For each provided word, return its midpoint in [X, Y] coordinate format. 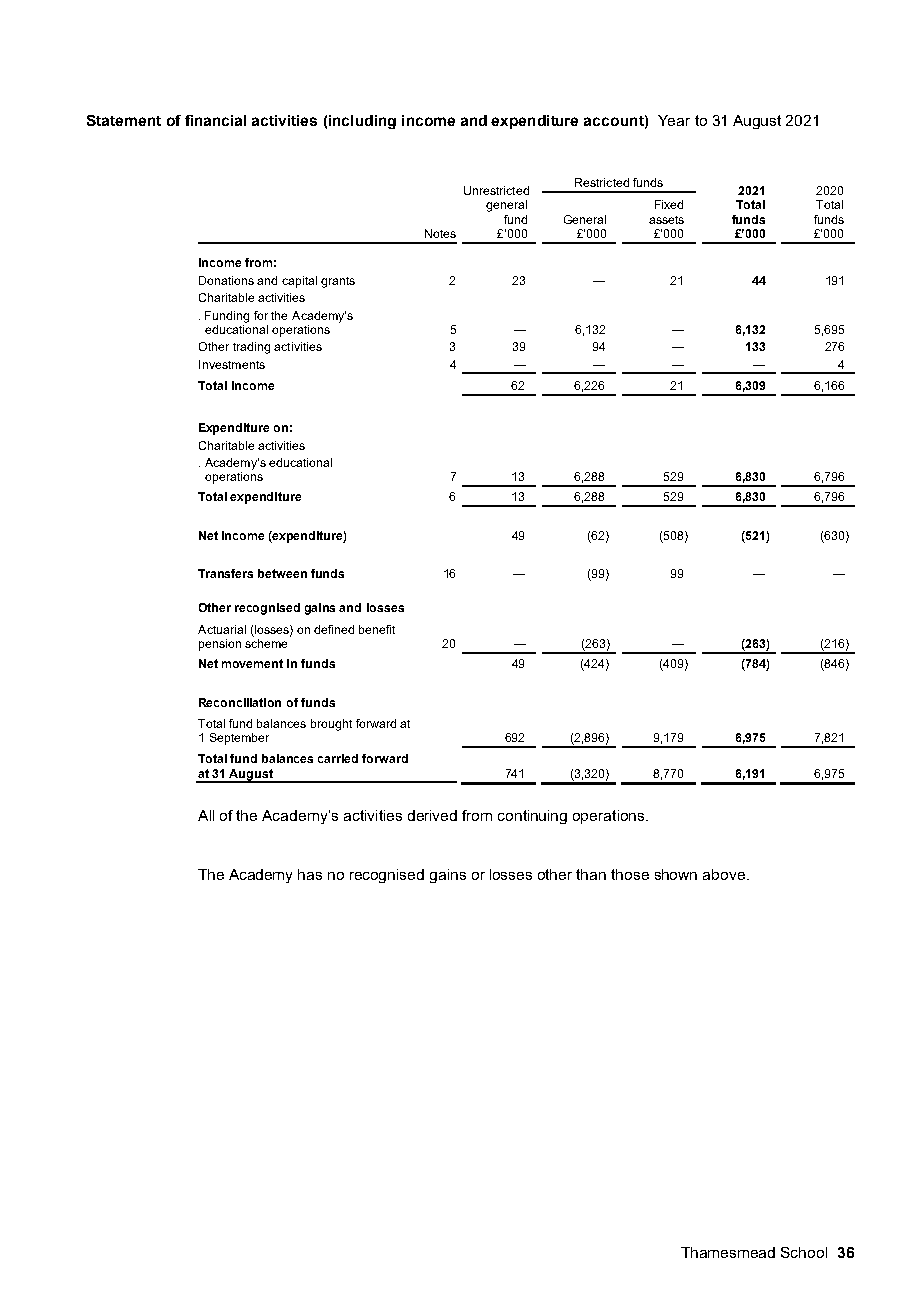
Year [674, 120]
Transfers [225, 573]
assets [666, 220]
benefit [377, 629]
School [804, 1252]
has [310, 874]
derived [432, 815]
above [724, 874]
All [206, 815]
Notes [440, 233]
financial [215, 120]
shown [676, 874]
